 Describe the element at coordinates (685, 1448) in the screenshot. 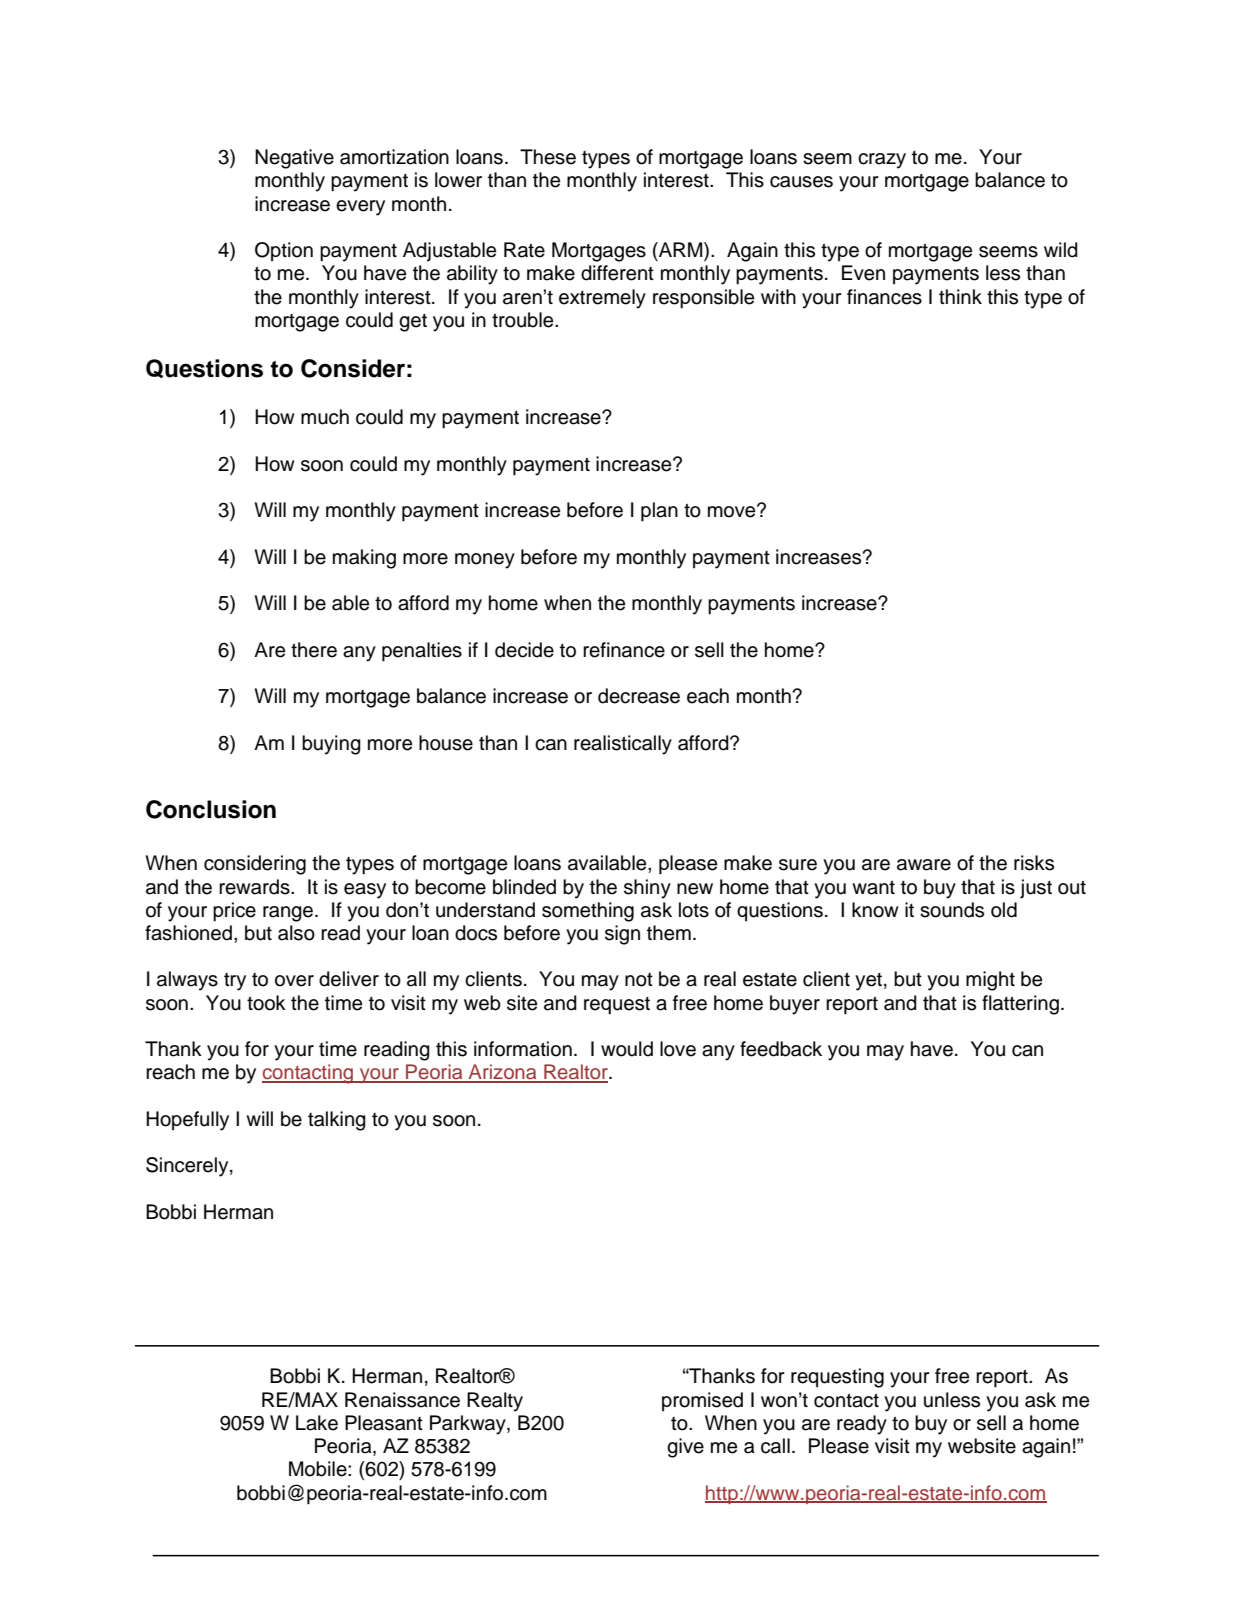

I see `give` at that location.
